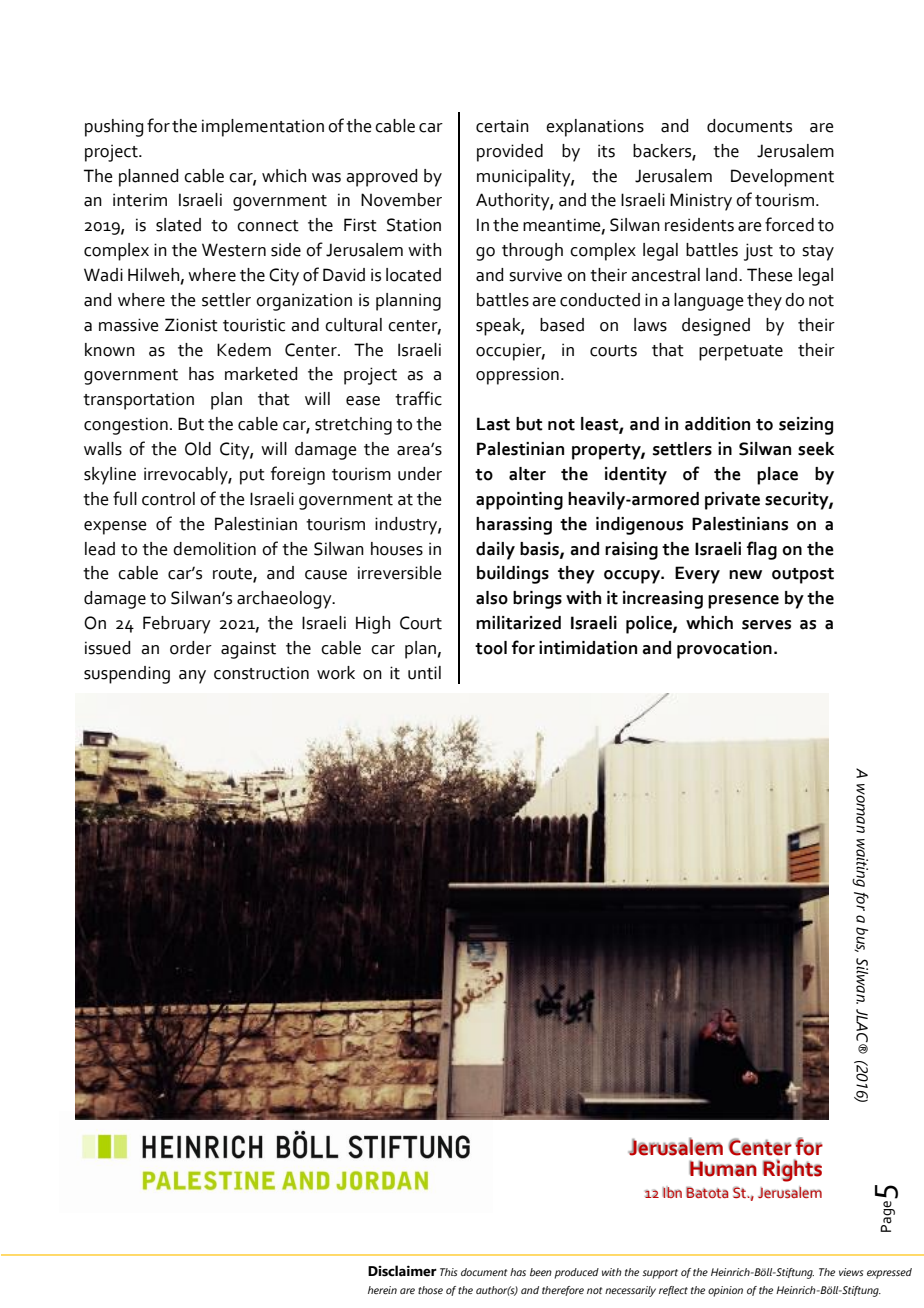  I want to click on This, so click(448, 1272).
